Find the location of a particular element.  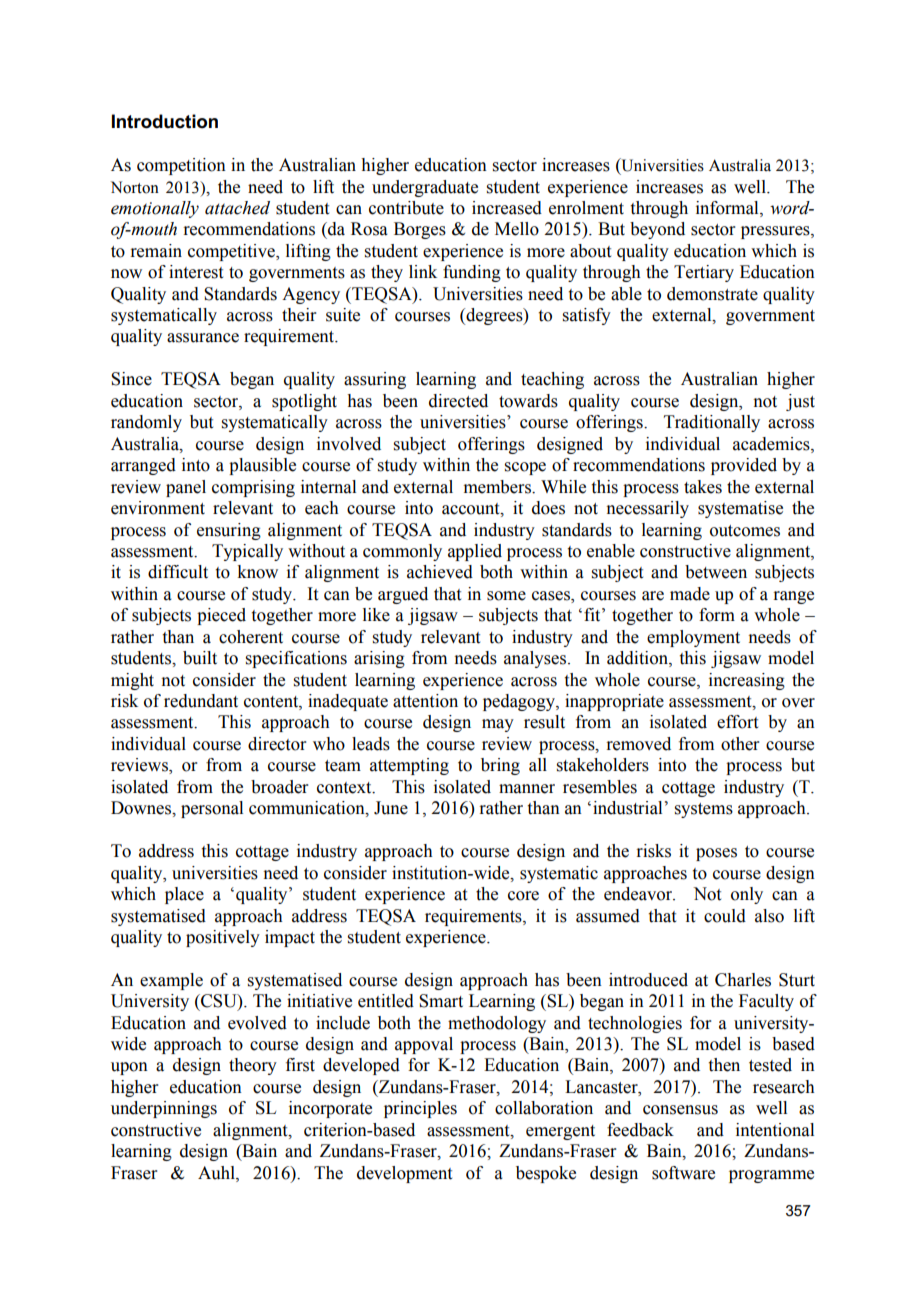

directed is located at coordinates (458, 401).
